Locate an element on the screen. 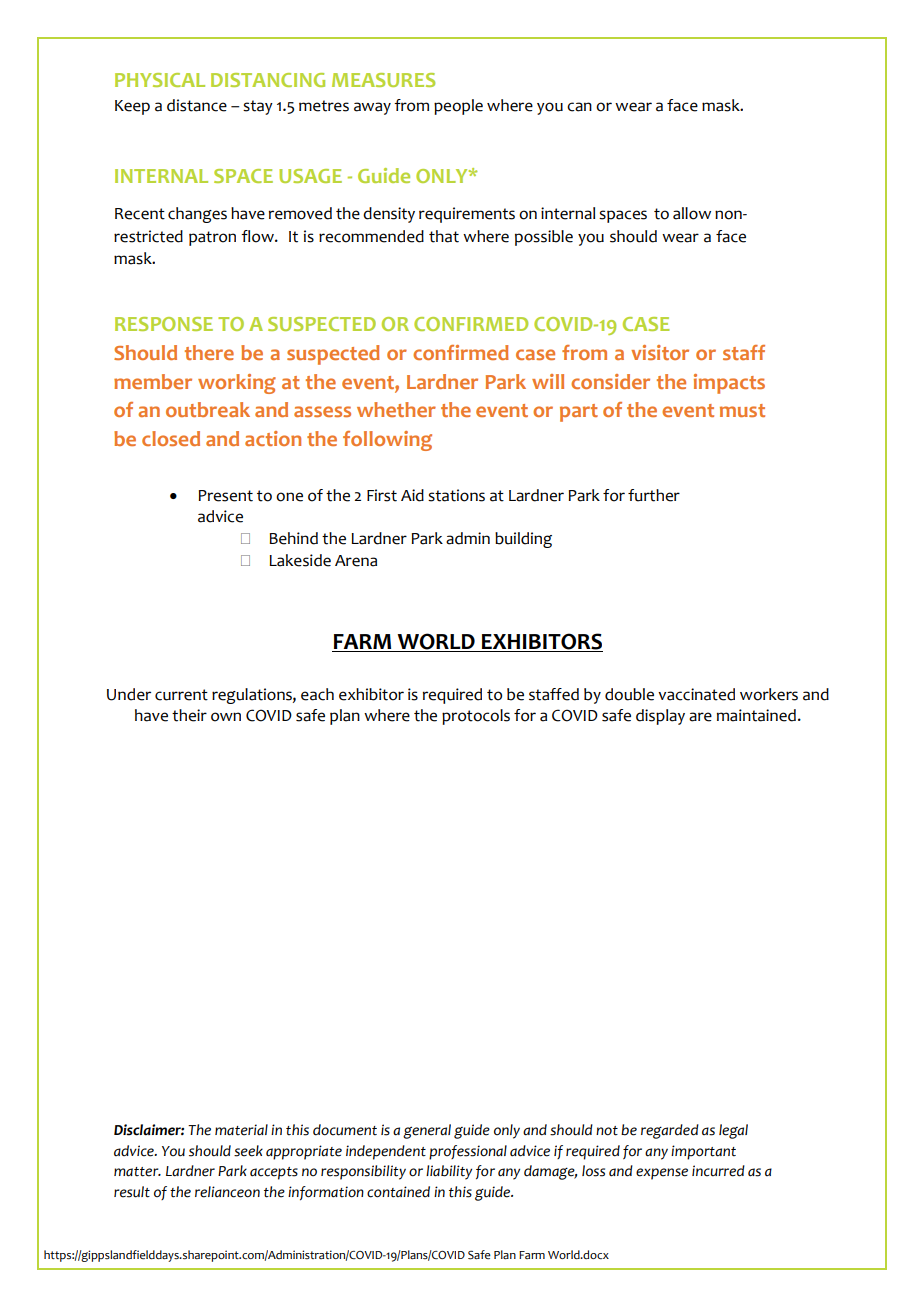 The width and height of the screenshot is (924, 1307). seek is located at coordinates (248, 1151).
